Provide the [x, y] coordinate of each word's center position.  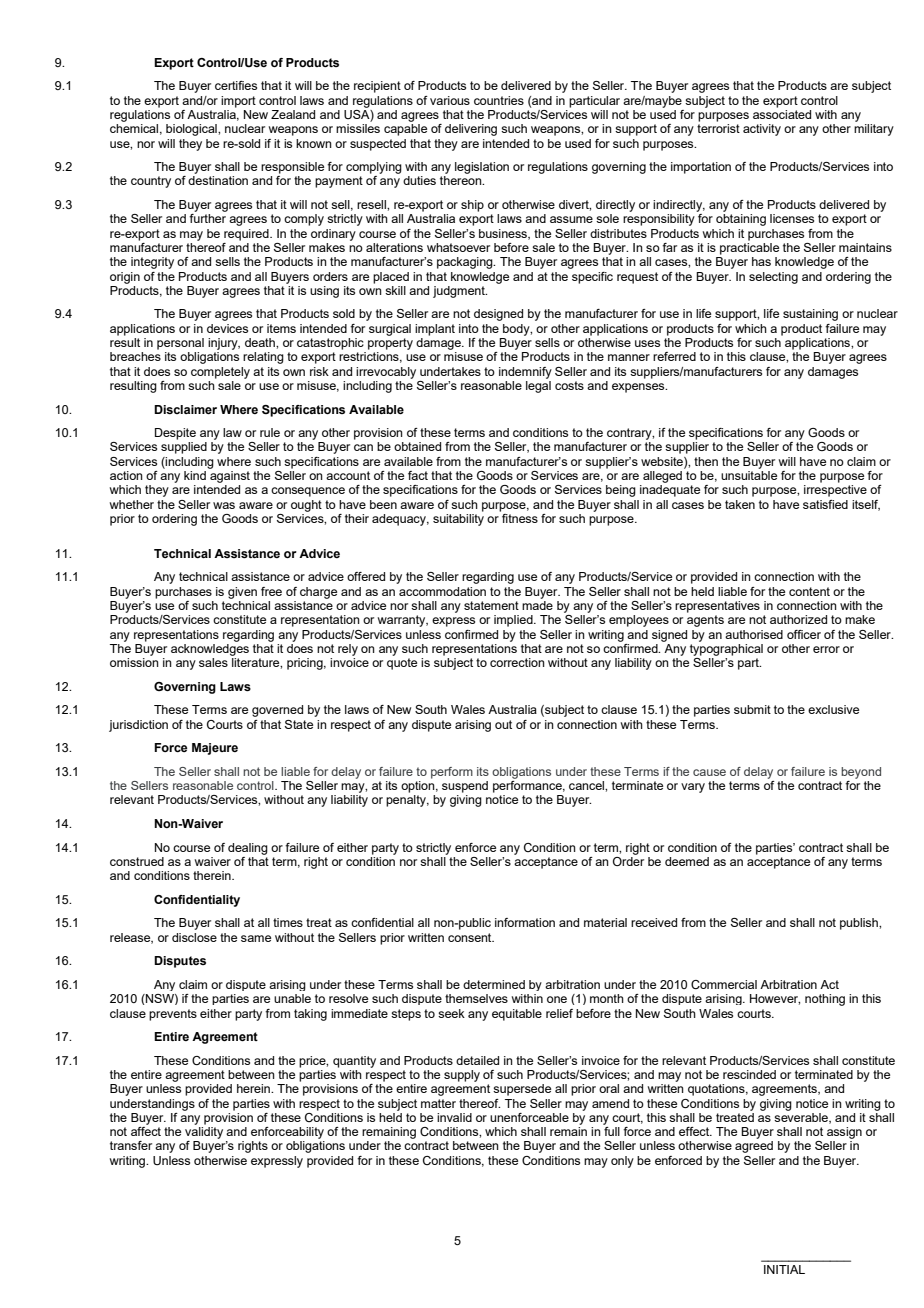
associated [782, 113]
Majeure [215, 749]
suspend [465, 787]
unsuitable [749, 475]
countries [499, 100]
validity [204, 1133]
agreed [754, 1147]
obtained [417, 446]
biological [192, 130]
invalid [454, 1117]
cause [709, 772]
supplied [184, 448]
